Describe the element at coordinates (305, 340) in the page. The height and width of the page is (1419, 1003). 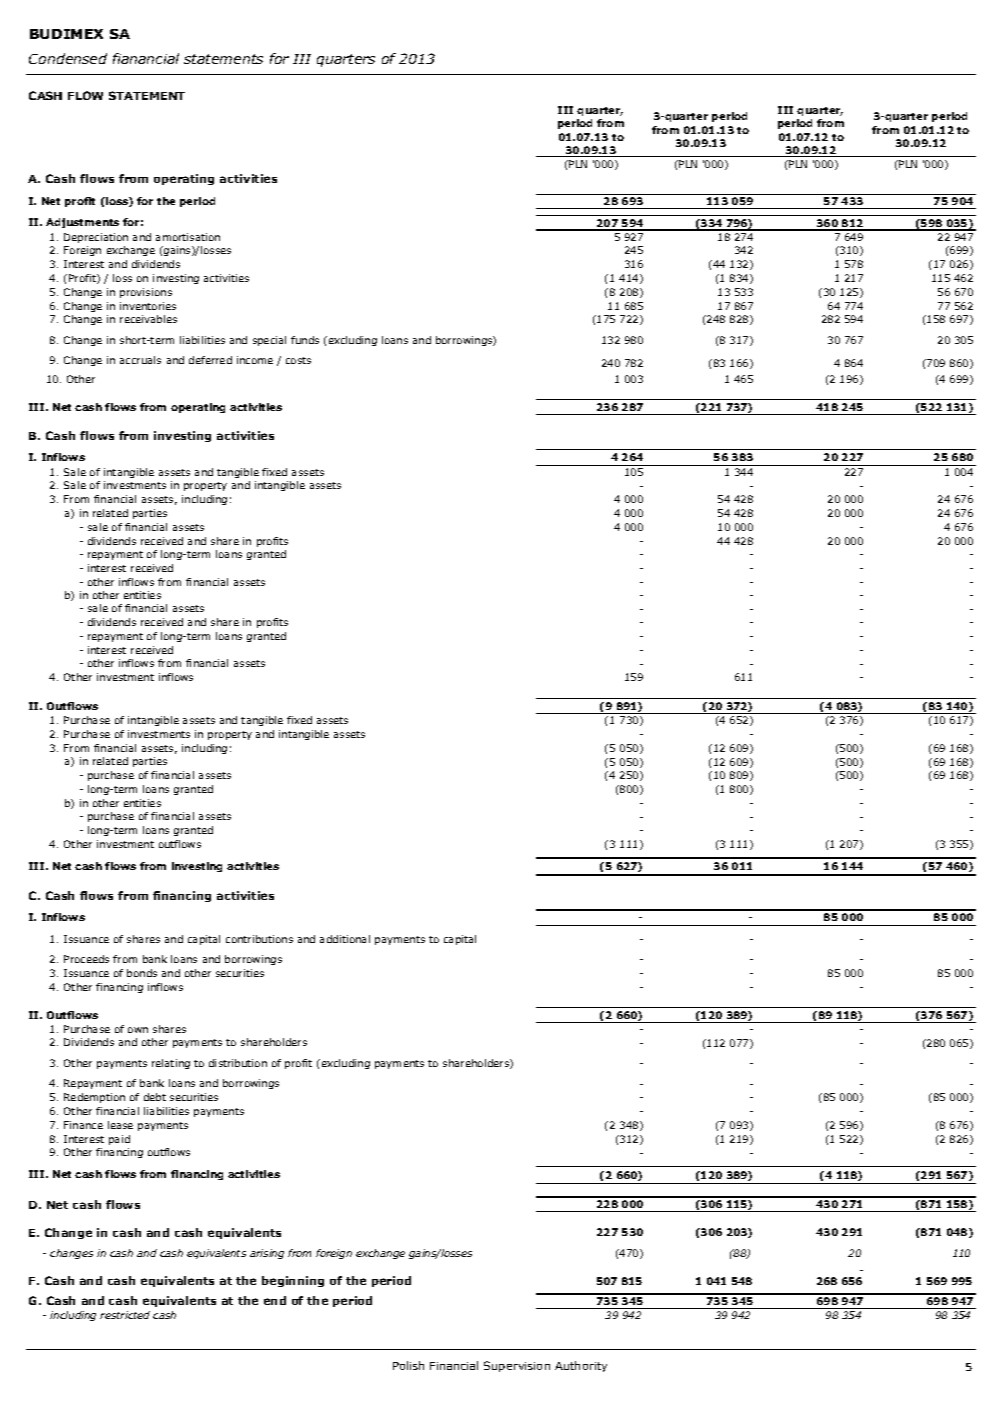
I see `funds` at that location.
